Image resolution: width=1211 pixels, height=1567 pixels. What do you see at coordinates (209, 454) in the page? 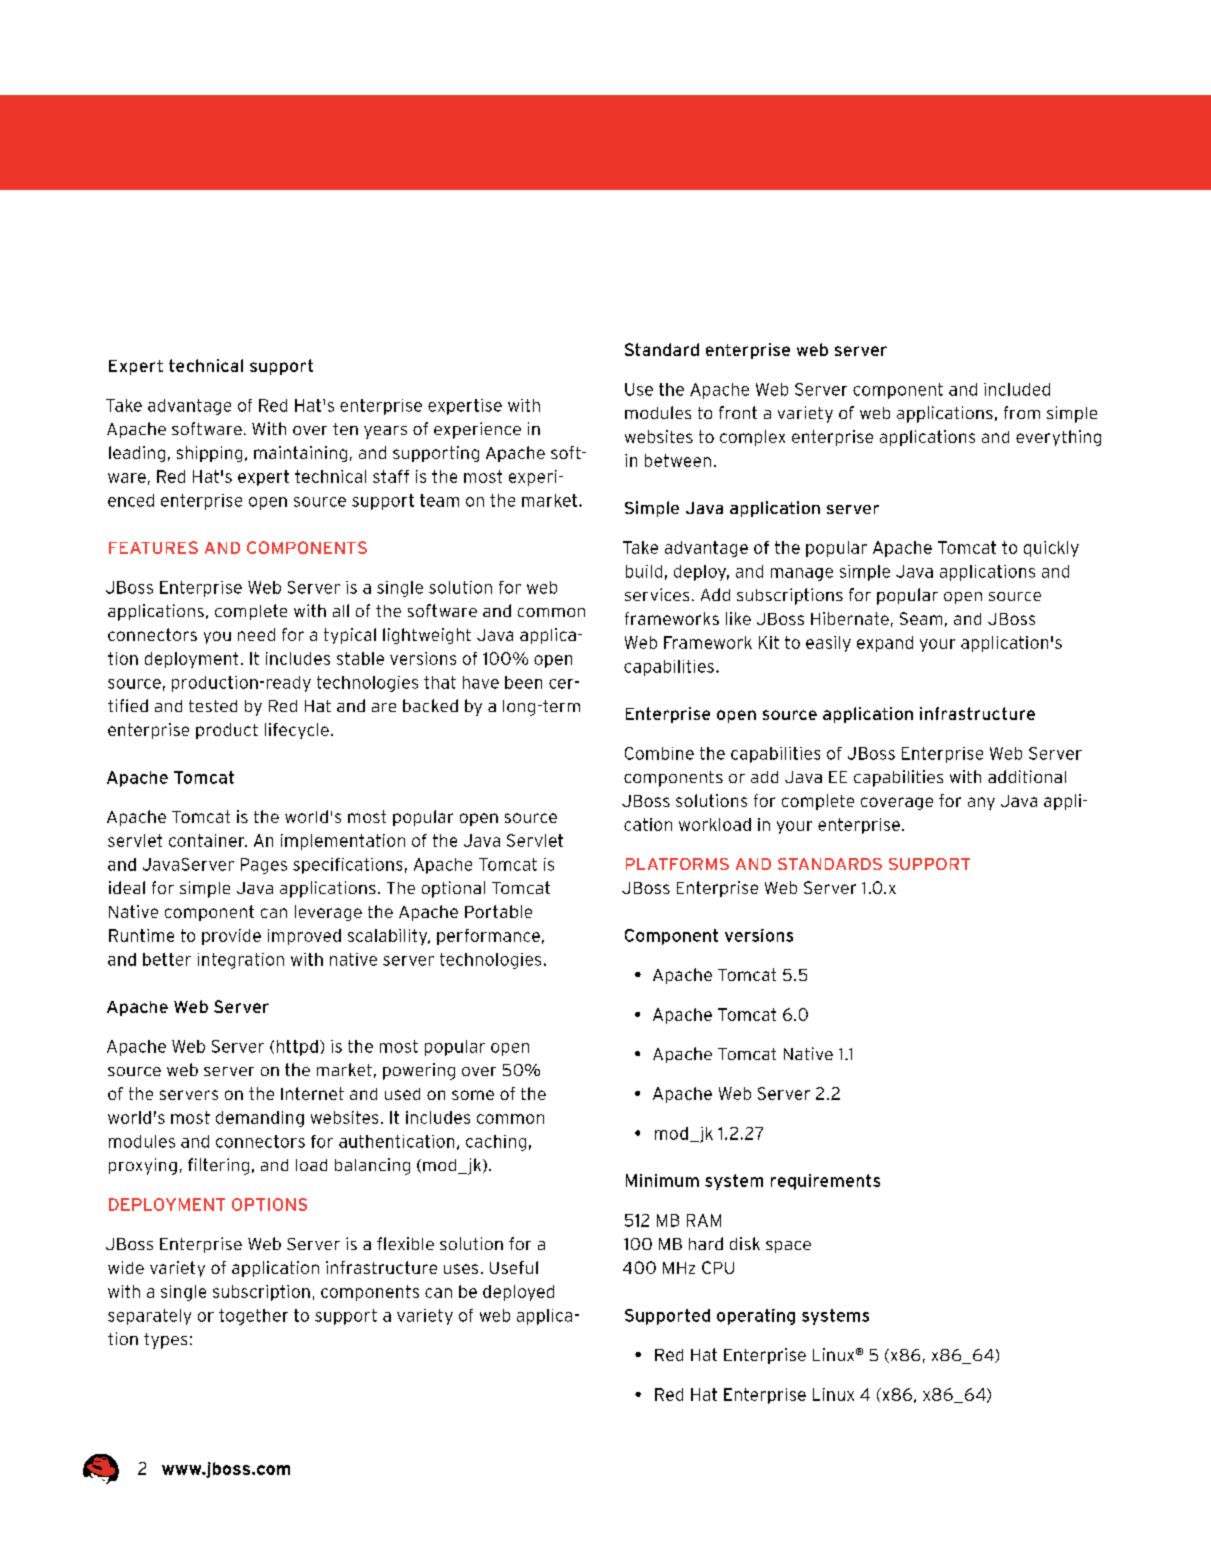
I see `shipping` at bounding box center [209, 454].
